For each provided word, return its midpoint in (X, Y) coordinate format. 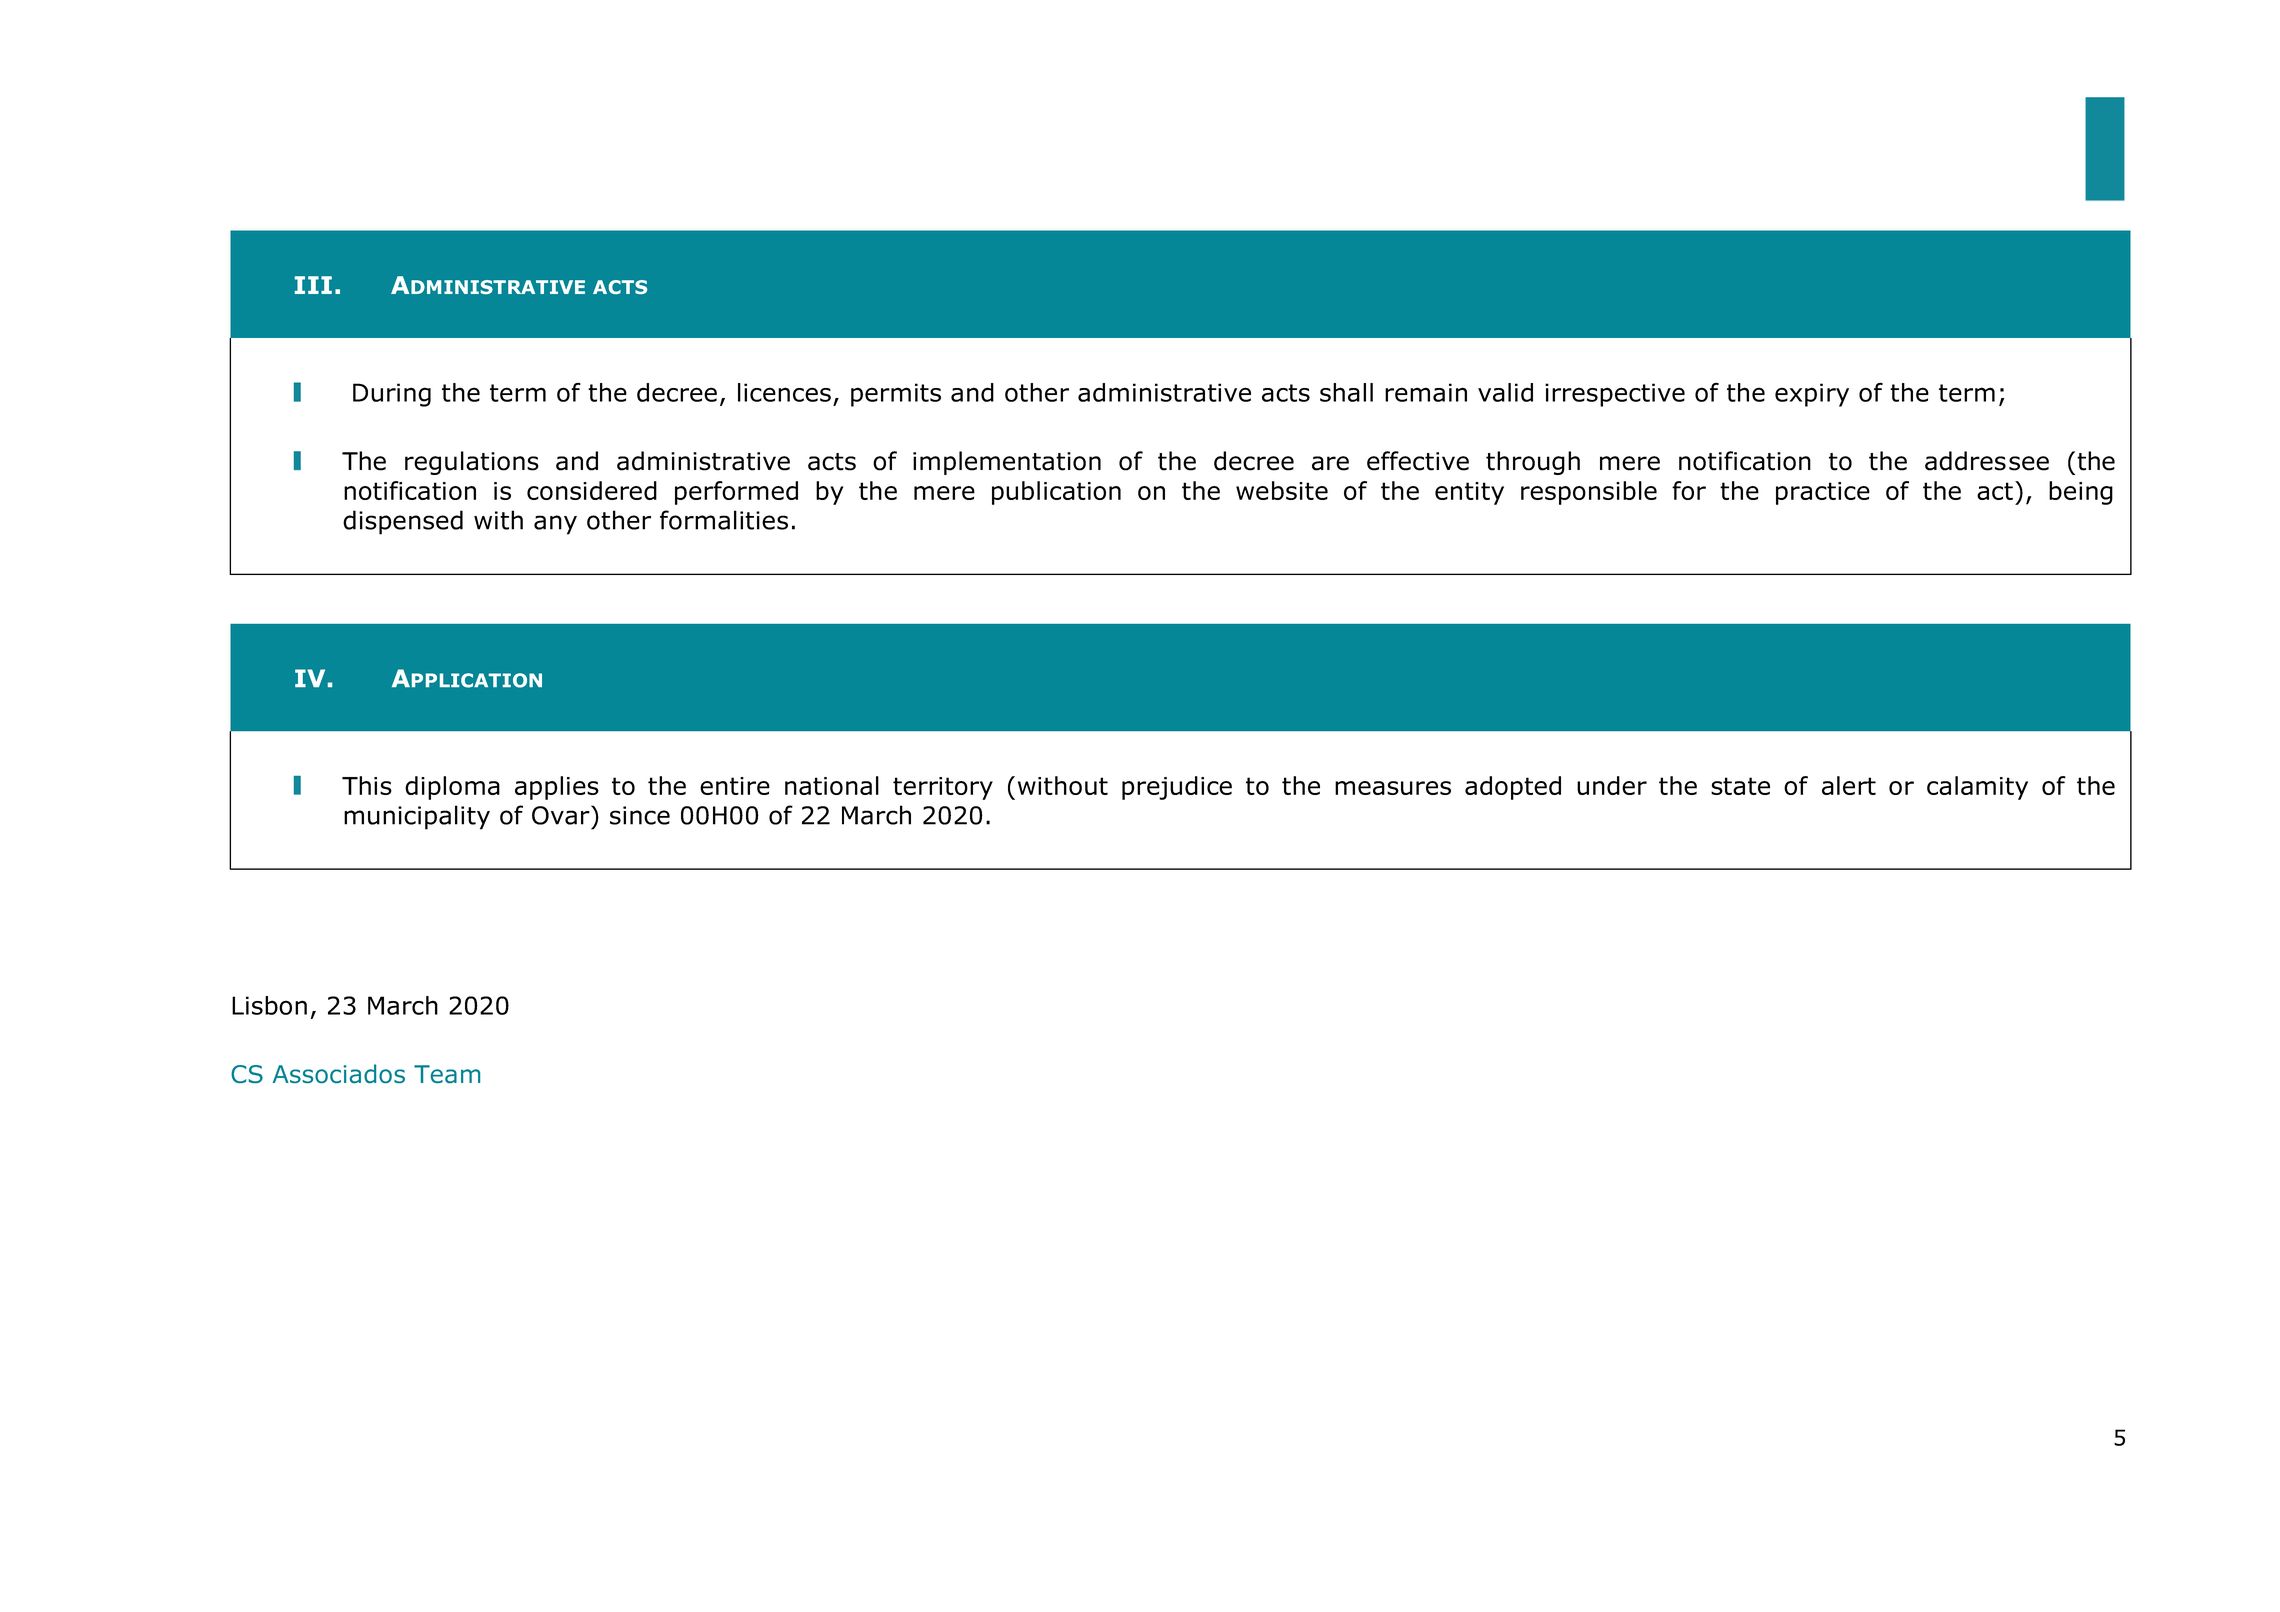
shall (1346, 392)
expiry (1812, 395)
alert (1849, 785)
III (313, 285)
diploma (452, 788)
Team (447, 1074)
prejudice (1177, 788)
